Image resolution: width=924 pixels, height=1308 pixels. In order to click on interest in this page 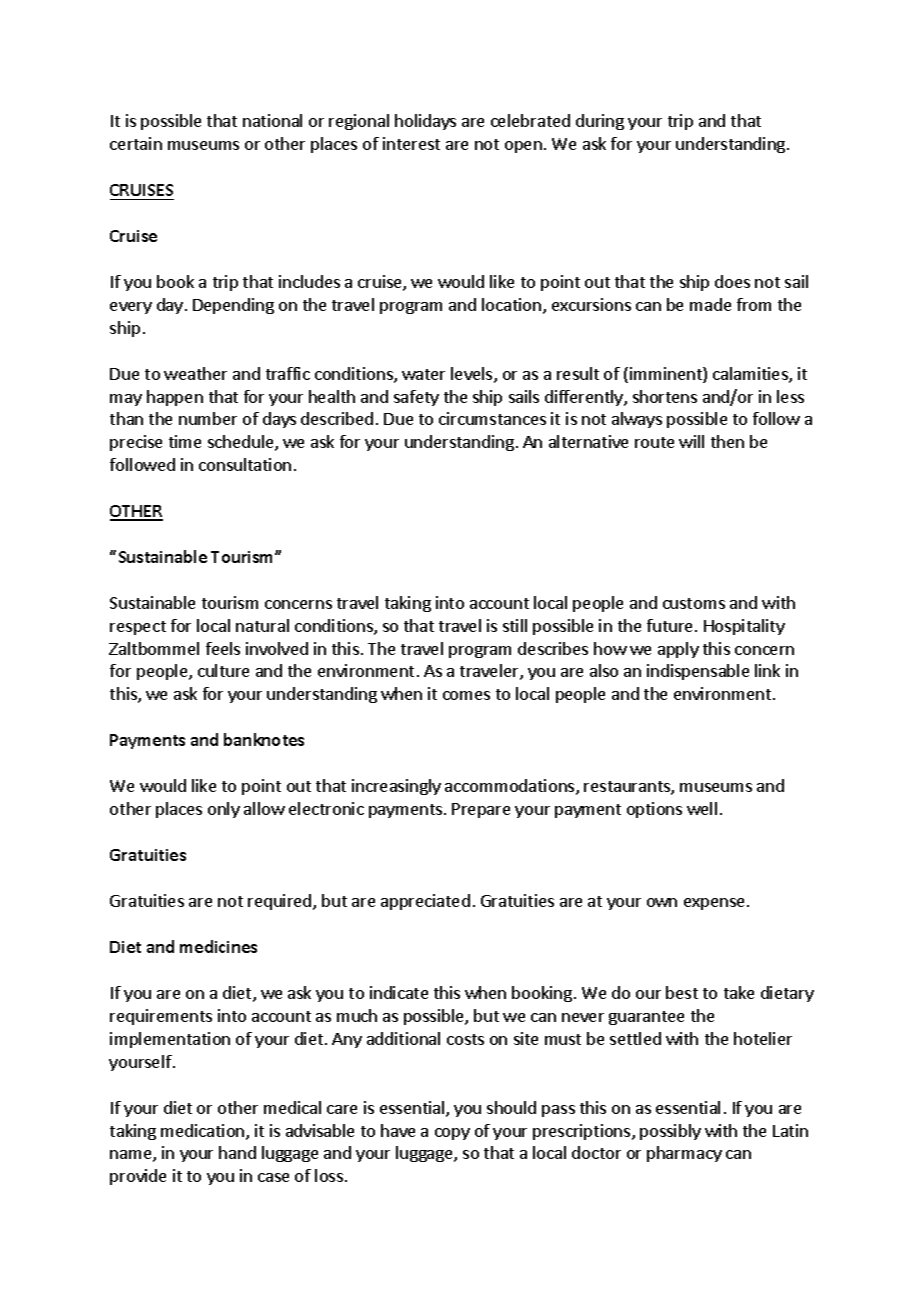, I will do `click(411, 143)`.
